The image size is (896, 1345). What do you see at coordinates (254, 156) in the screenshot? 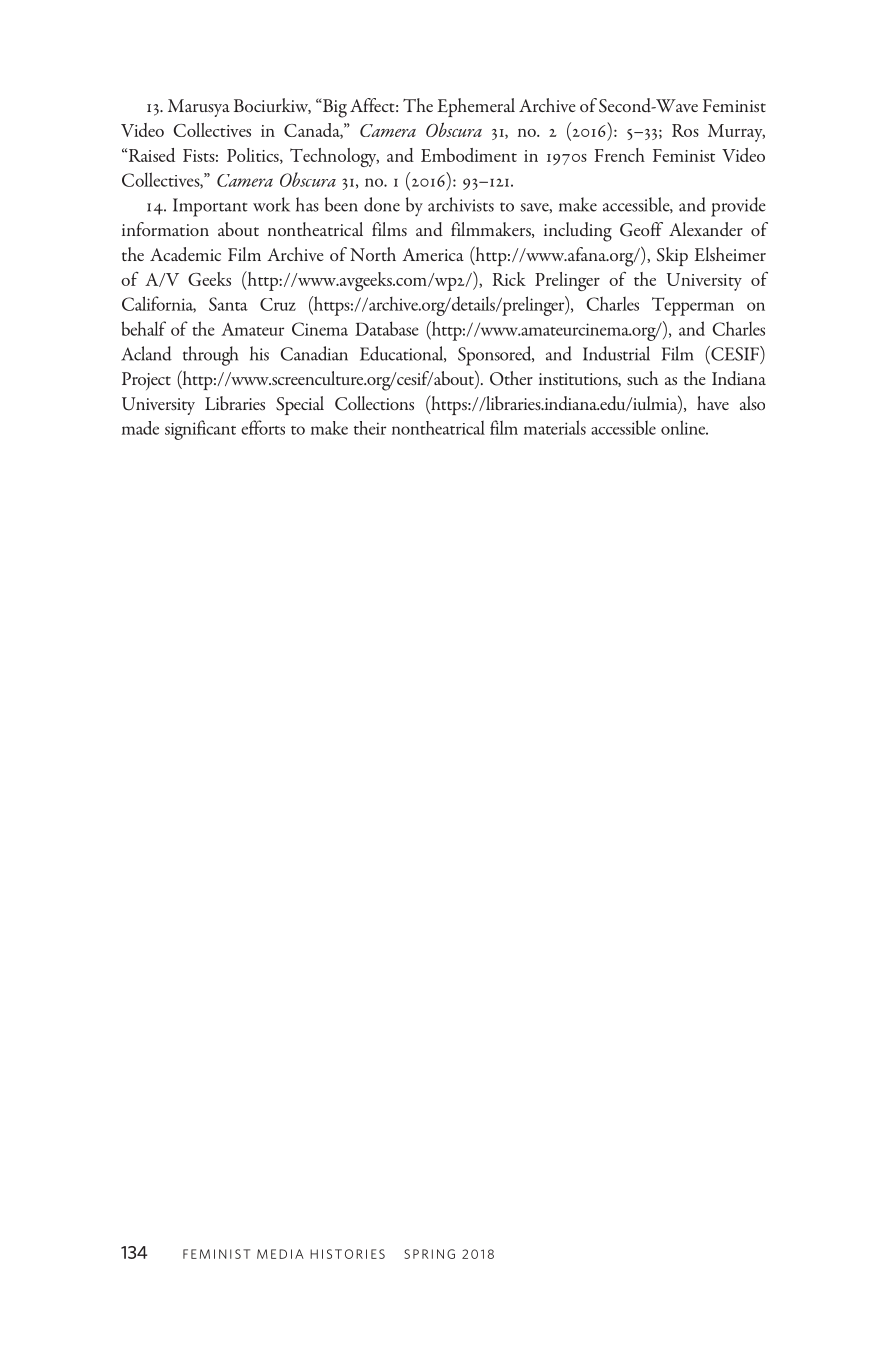
I see `Politics` at bounding box center [254, 156].
